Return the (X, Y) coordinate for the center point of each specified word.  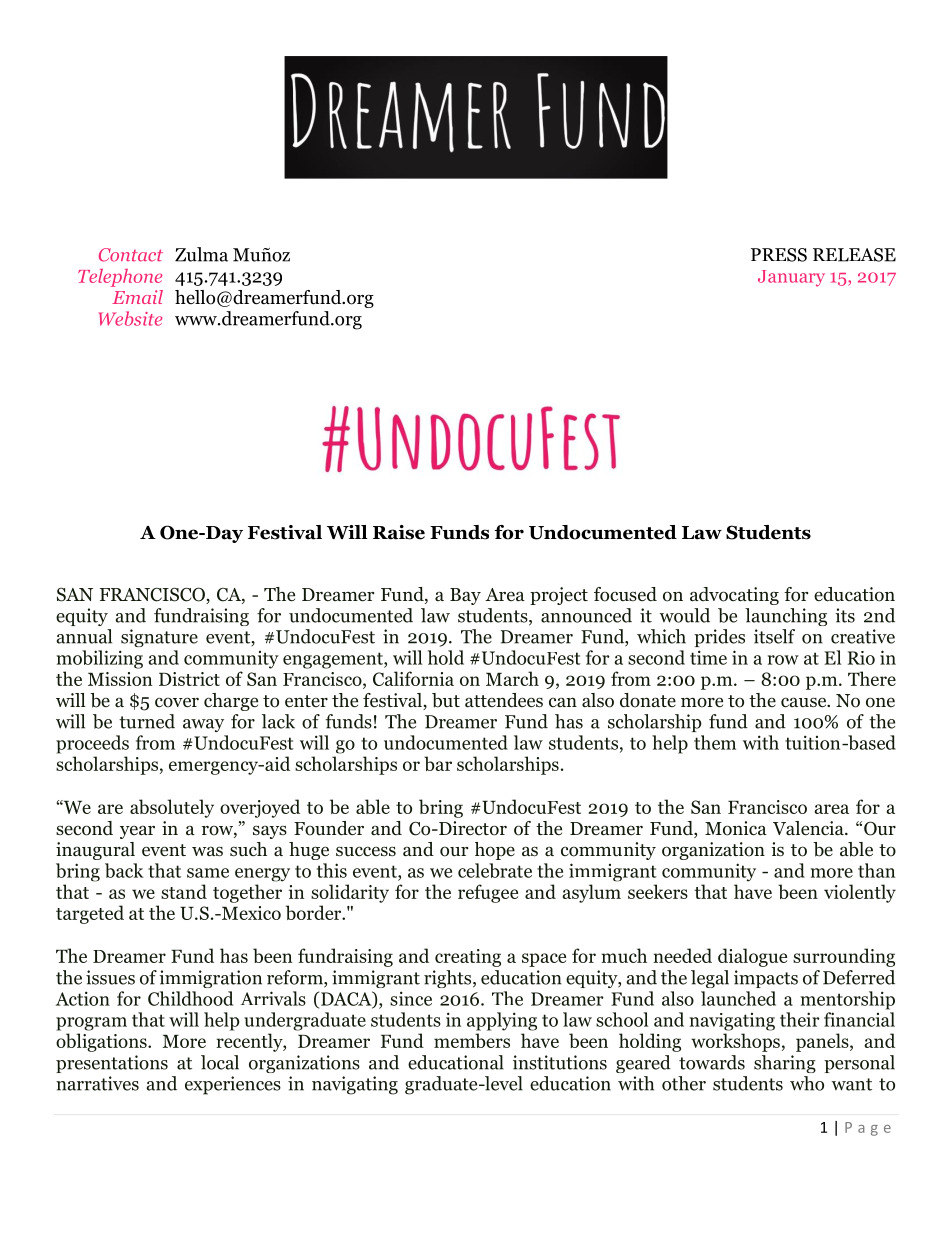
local (220, 1062)
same (208, 873)
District (189, 679)
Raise (399, 532)
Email (137, 297)
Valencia (809, 828)
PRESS (779, 255)
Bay (465, 596)
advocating (734, 596)
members (472, 1040)
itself (774, 636)
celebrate (495, 870)
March (512, 678)
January (791, 278)
